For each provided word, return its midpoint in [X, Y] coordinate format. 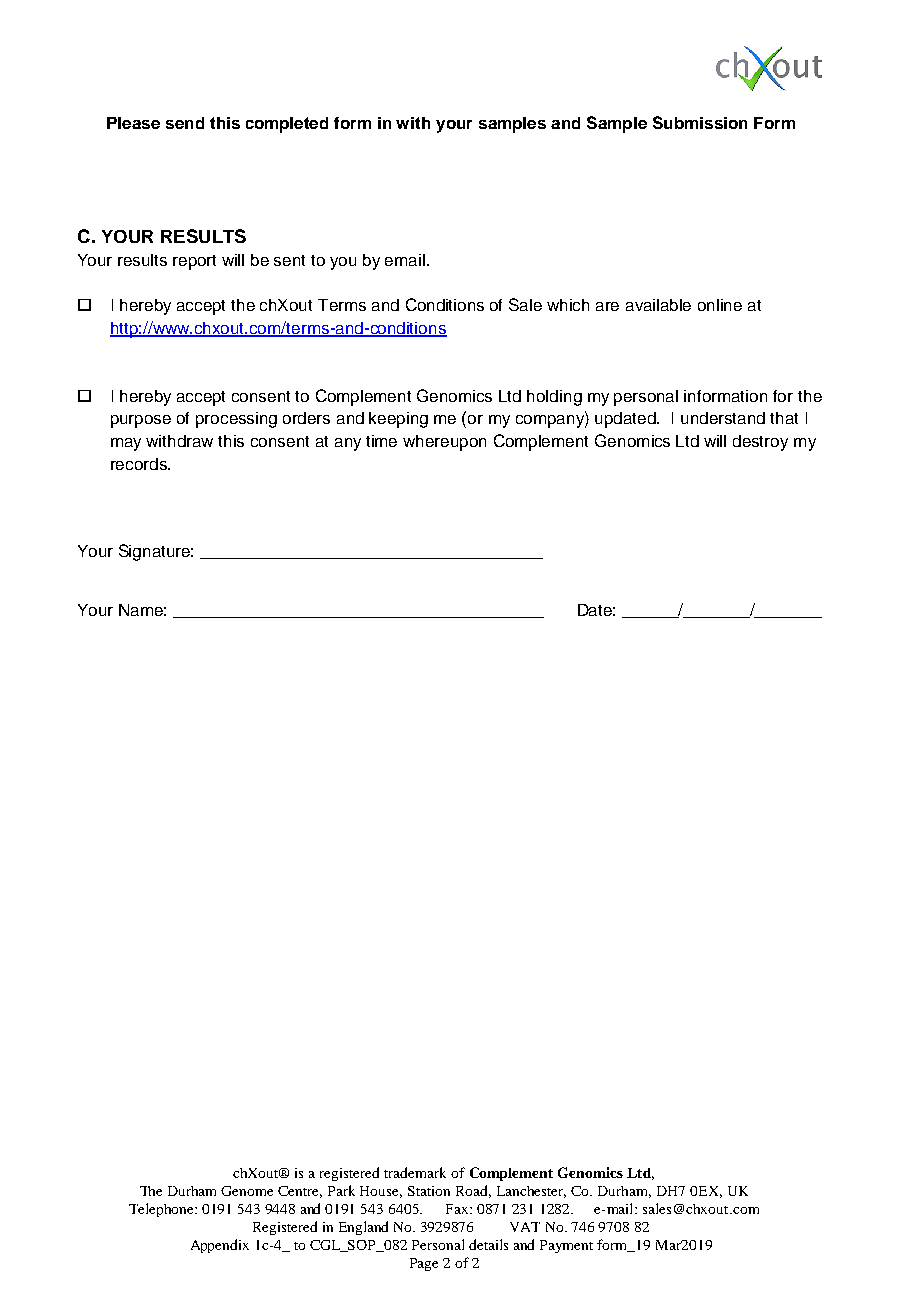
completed [287, 125]
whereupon [444, 443]
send [185, 123]
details [488, 1244]
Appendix [220, 1246]
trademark [415, 1172]
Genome [247, 1191]
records [140, 464]
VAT [525, 1227]
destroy [760, 443]
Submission [700, 122]
